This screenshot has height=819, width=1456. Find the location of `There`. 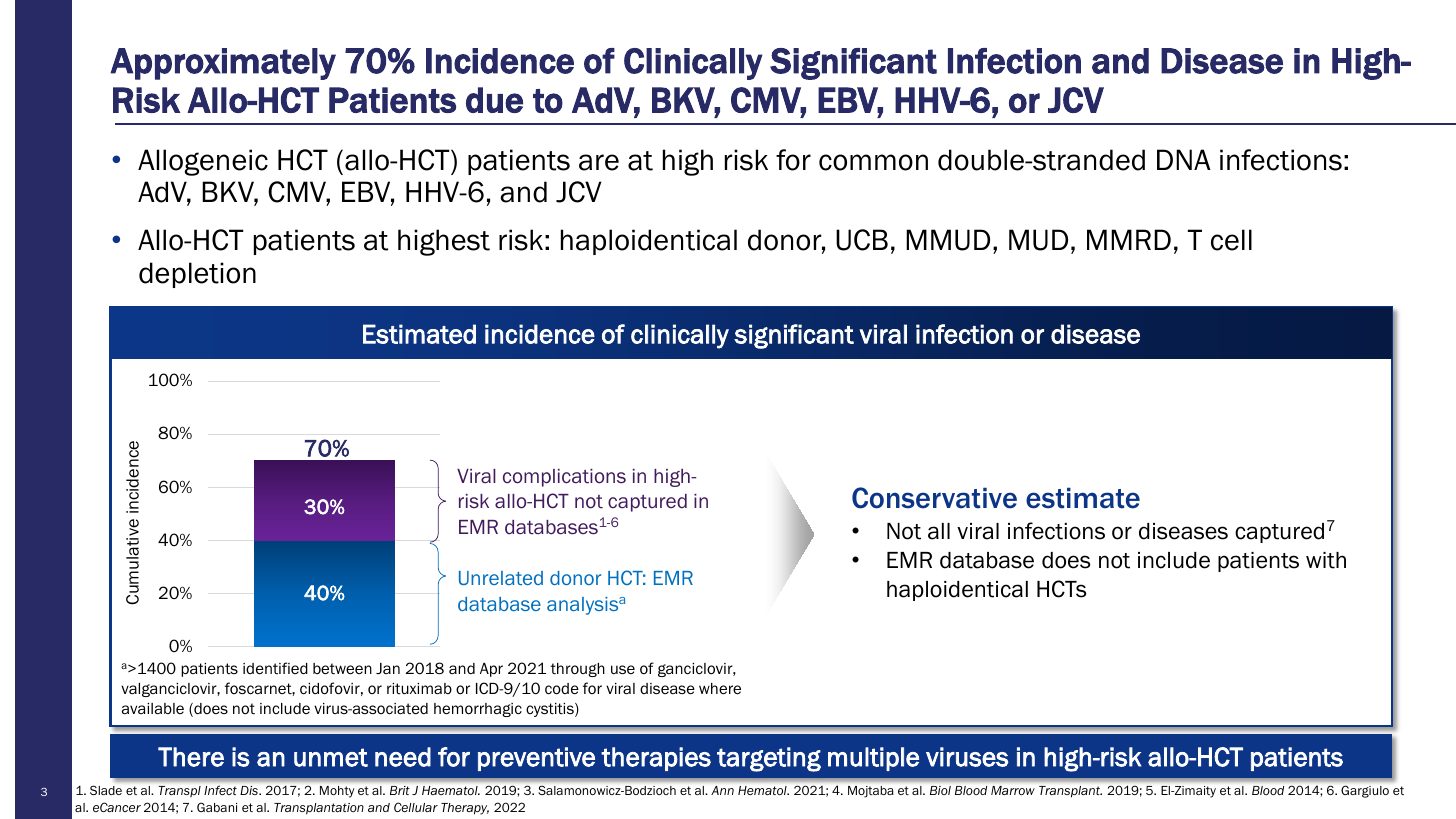

There is located at coordinates (191, 757).
